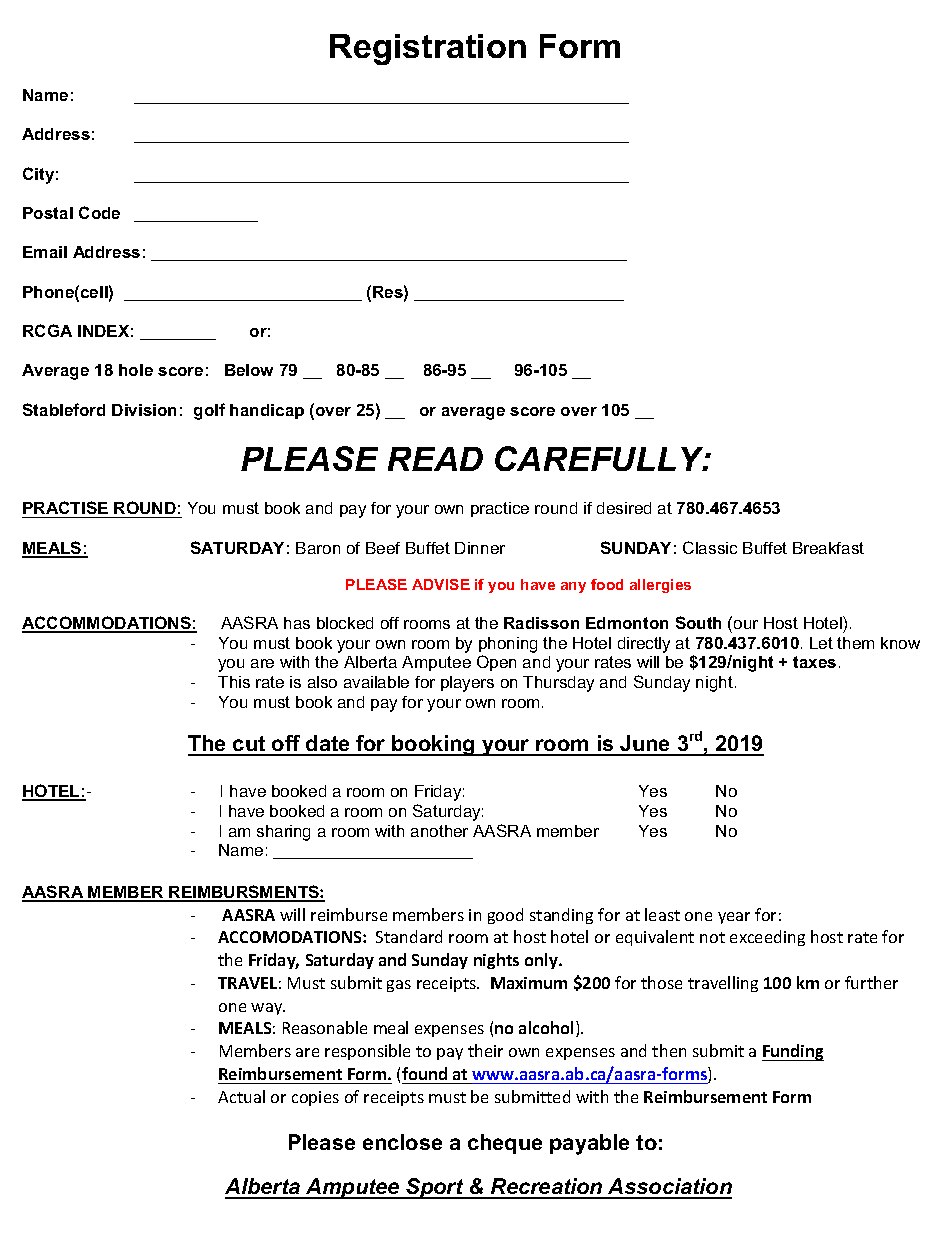 The image size is (952, 1233). What do you see at coordinates (428, 49) in the screenshot?
I see `Registration` at bounding box center [428, 49].
